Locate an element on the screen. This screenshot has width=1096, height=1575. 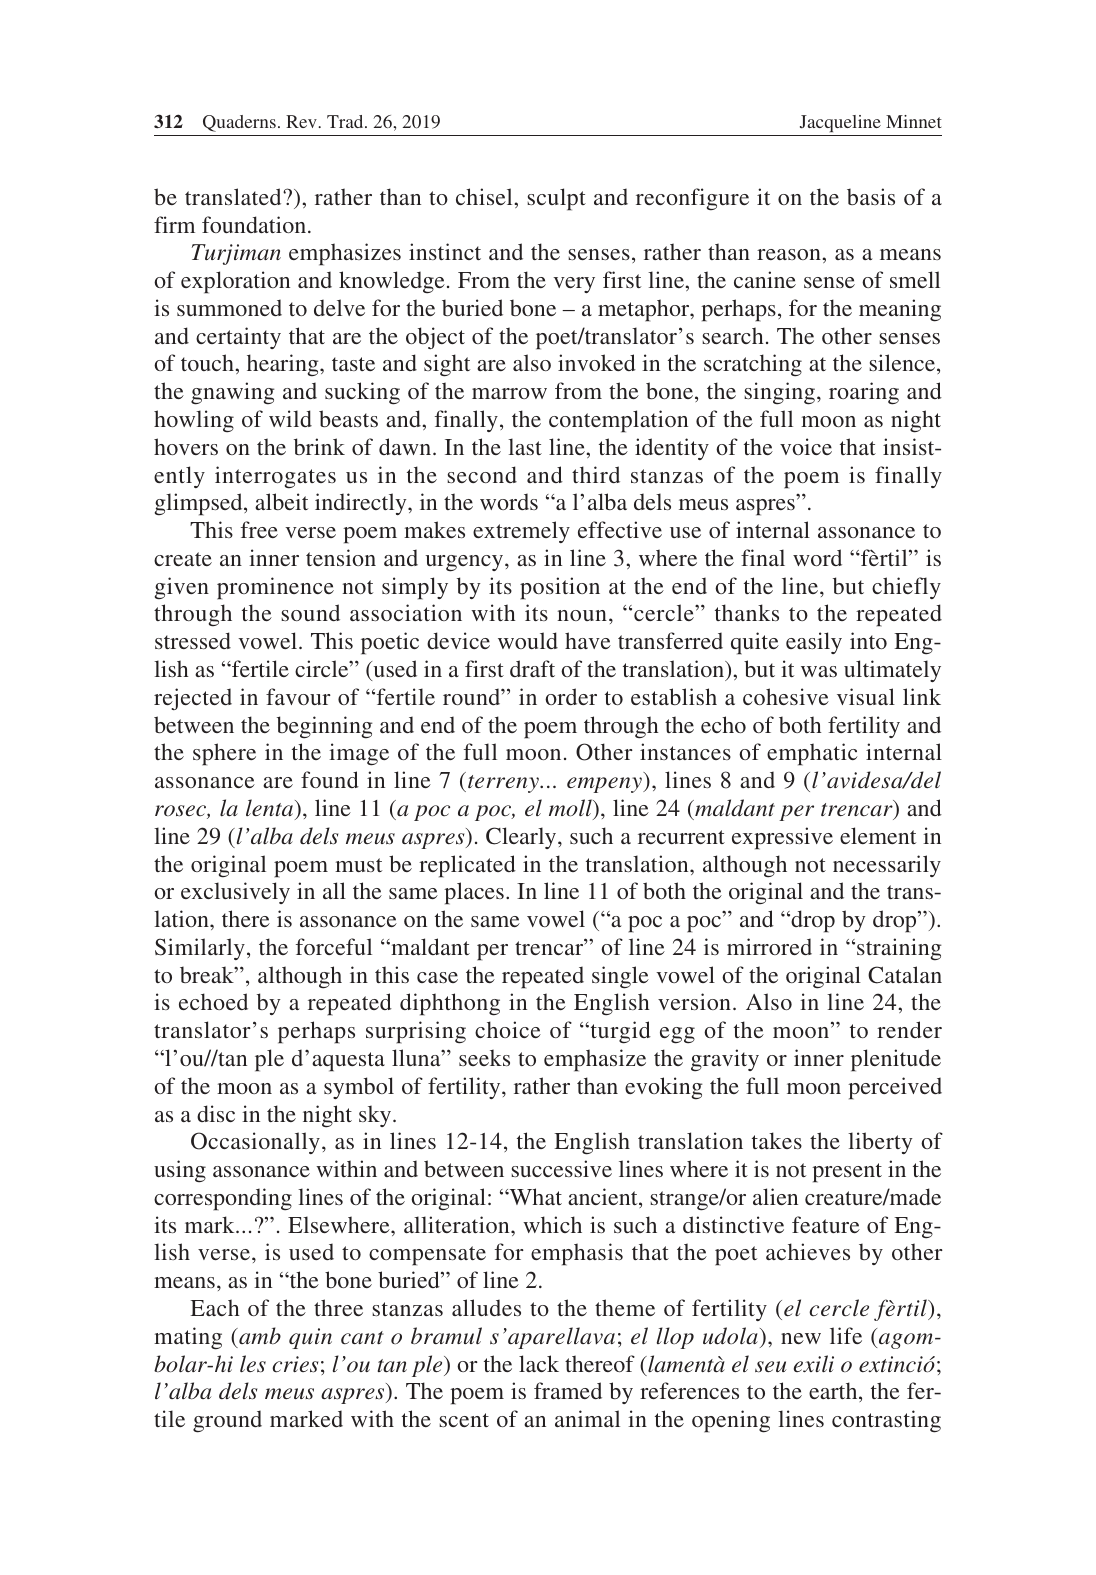
necessarily is located at coordinates (887, 866).
